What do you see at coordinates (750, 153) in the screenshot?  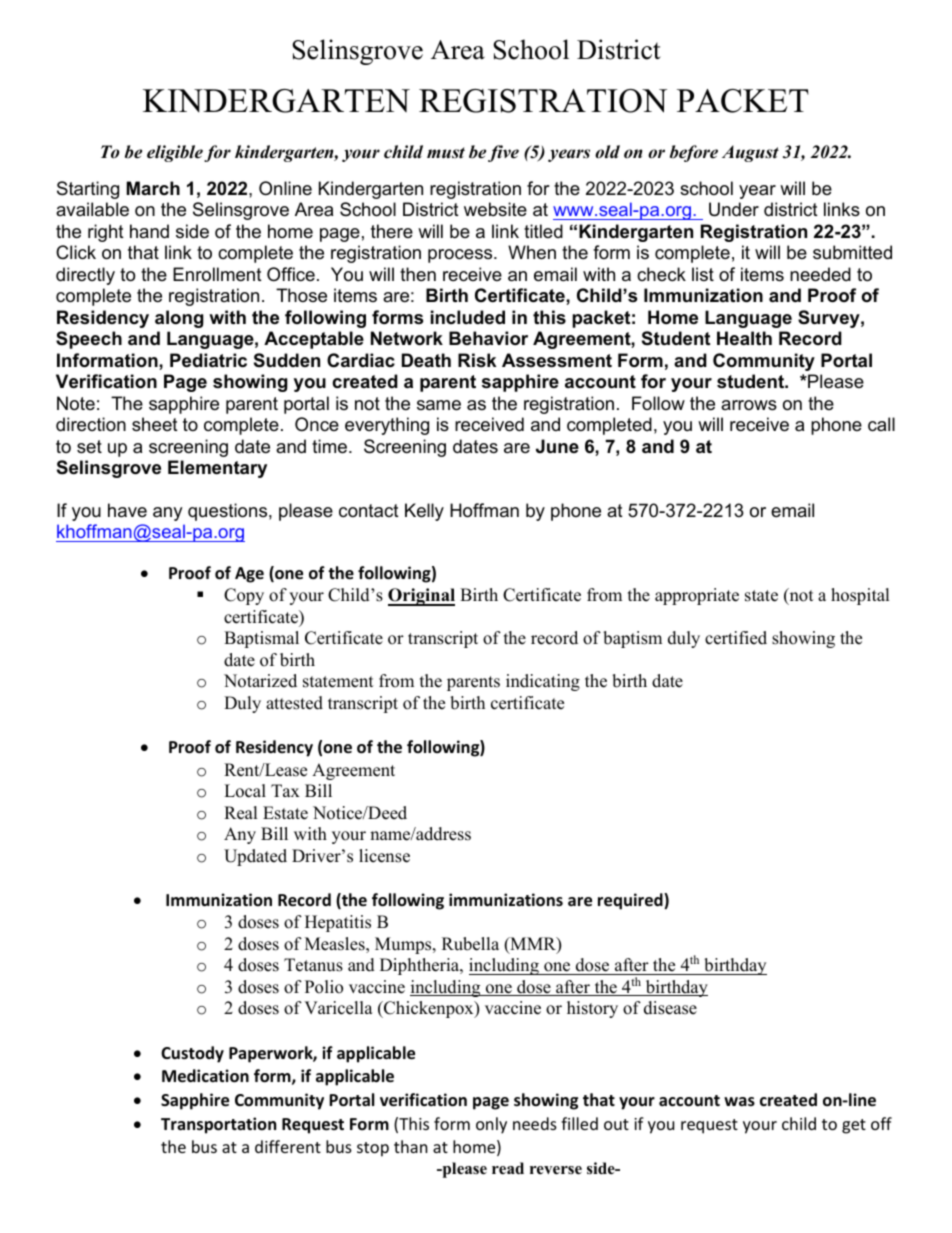 I see `August` at bounding box center [750, 153].
